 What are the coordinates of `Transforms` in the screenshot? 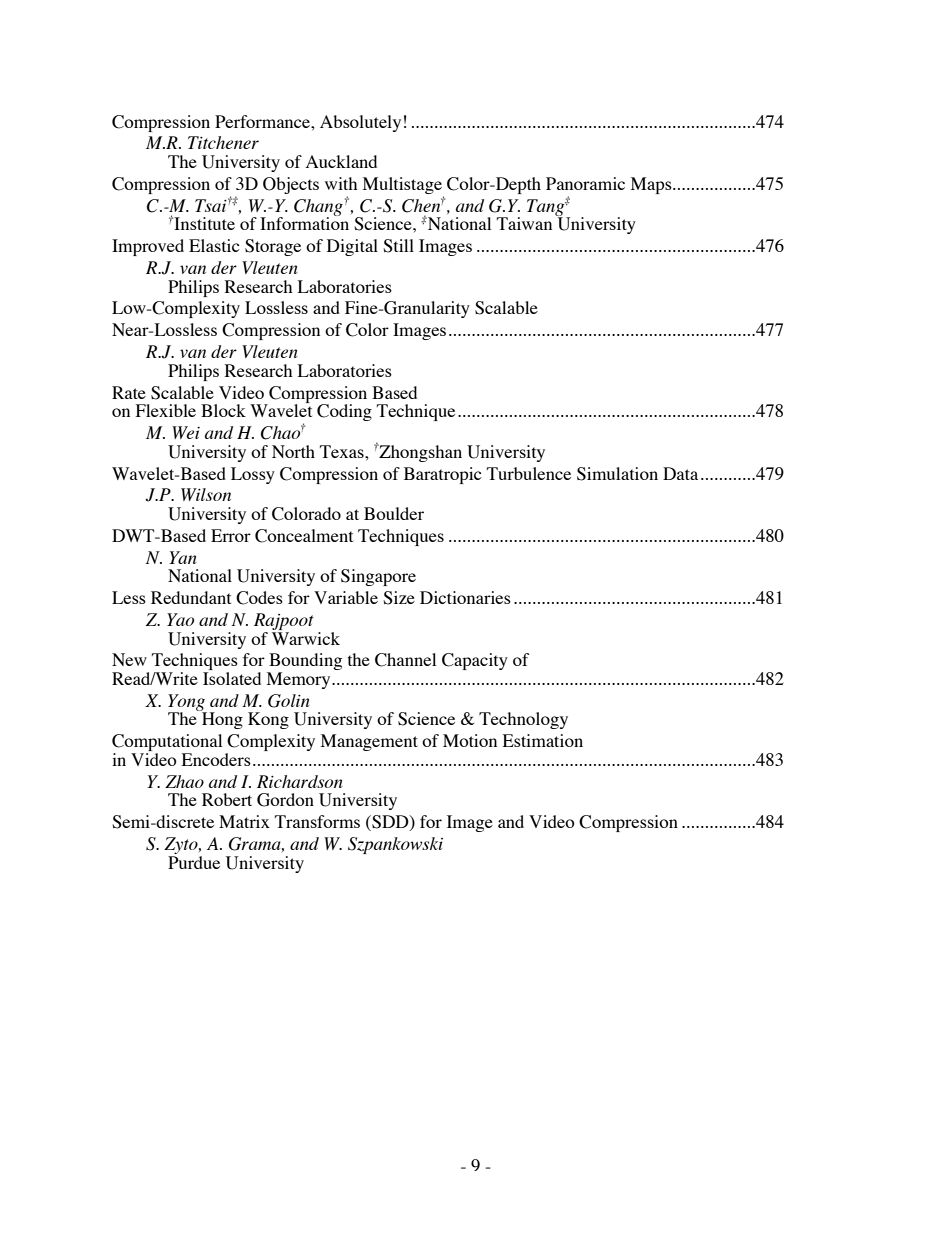 It's located at (317, 821).
